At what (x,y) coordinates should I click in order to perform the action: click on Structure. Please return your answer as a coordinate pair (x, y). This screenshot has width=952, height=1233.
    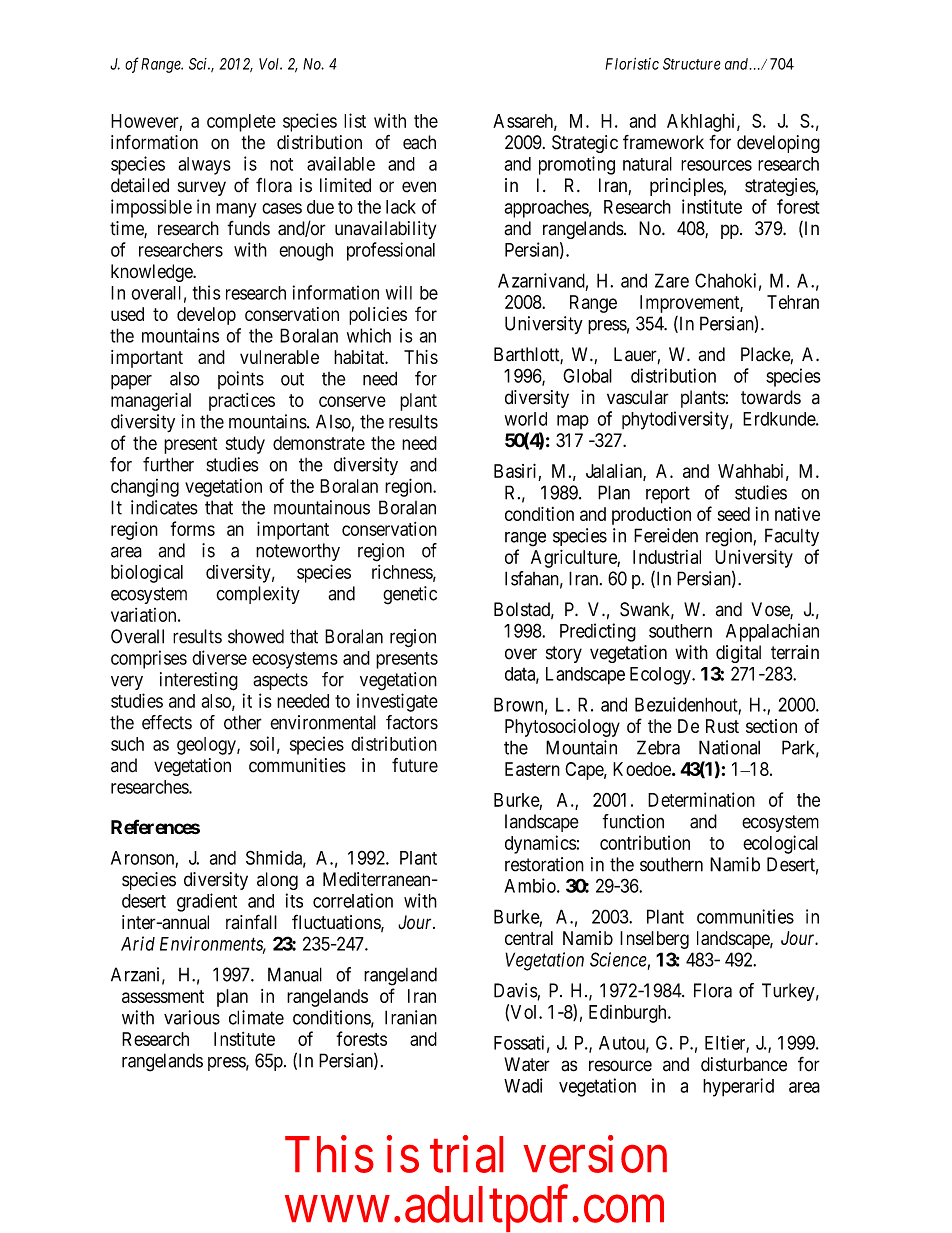
    Looking at the image, I should click on (692, 64).
